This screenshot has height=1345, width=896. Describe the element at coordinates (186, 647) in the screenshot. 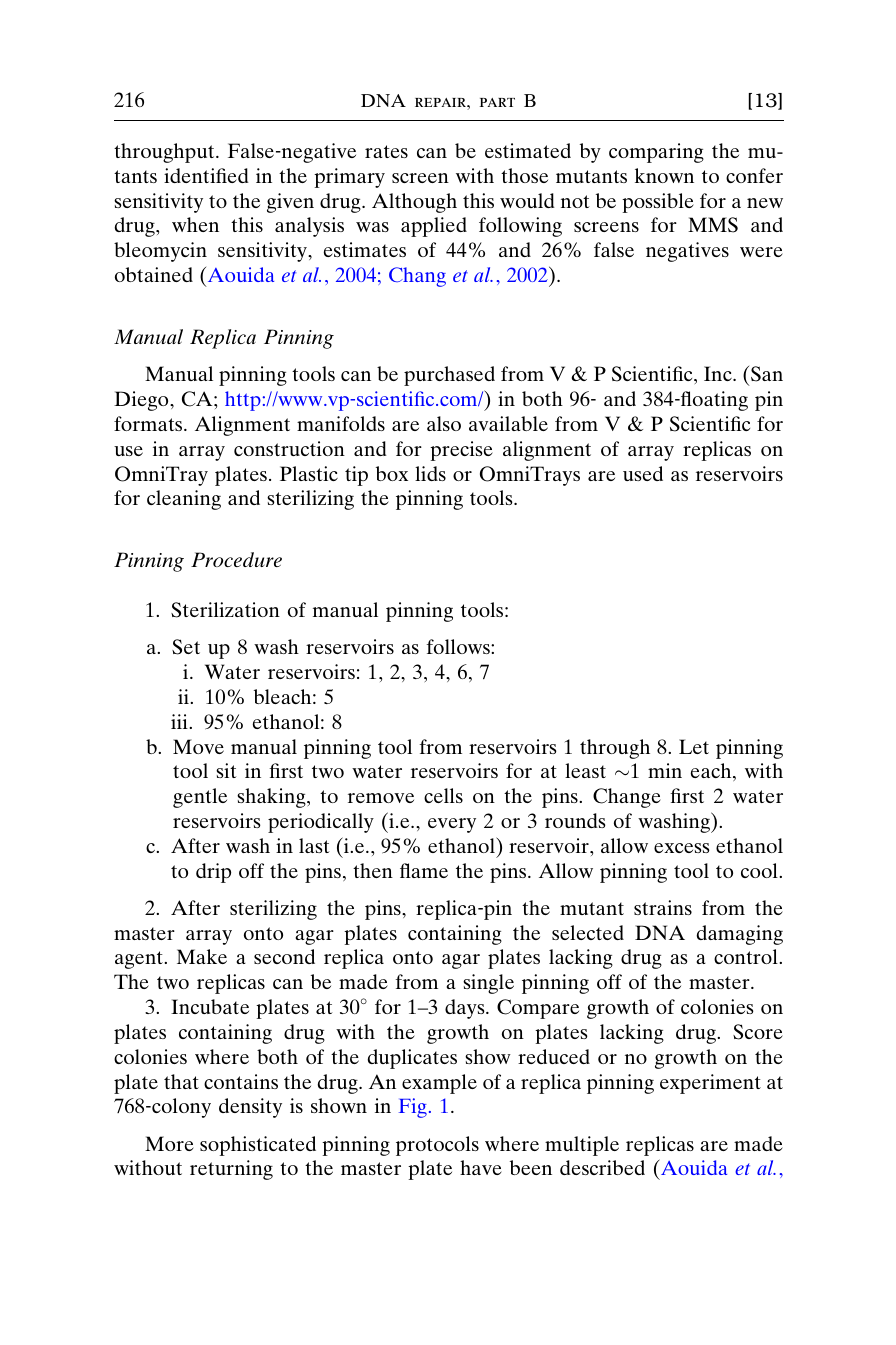

I see `Set` at that location.
